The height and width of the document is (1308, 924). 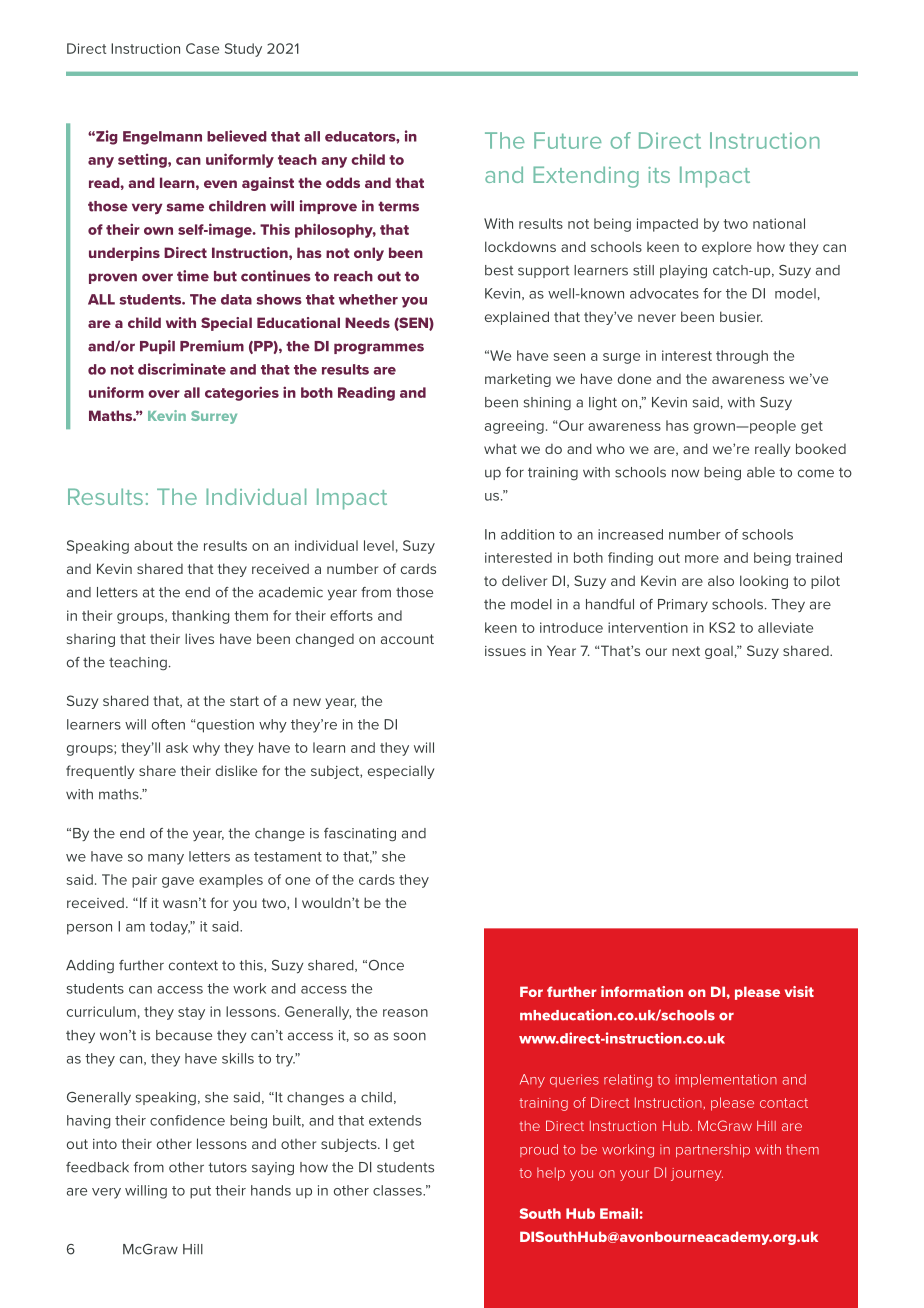 I want to click on account, so click(x=407, y=639).
